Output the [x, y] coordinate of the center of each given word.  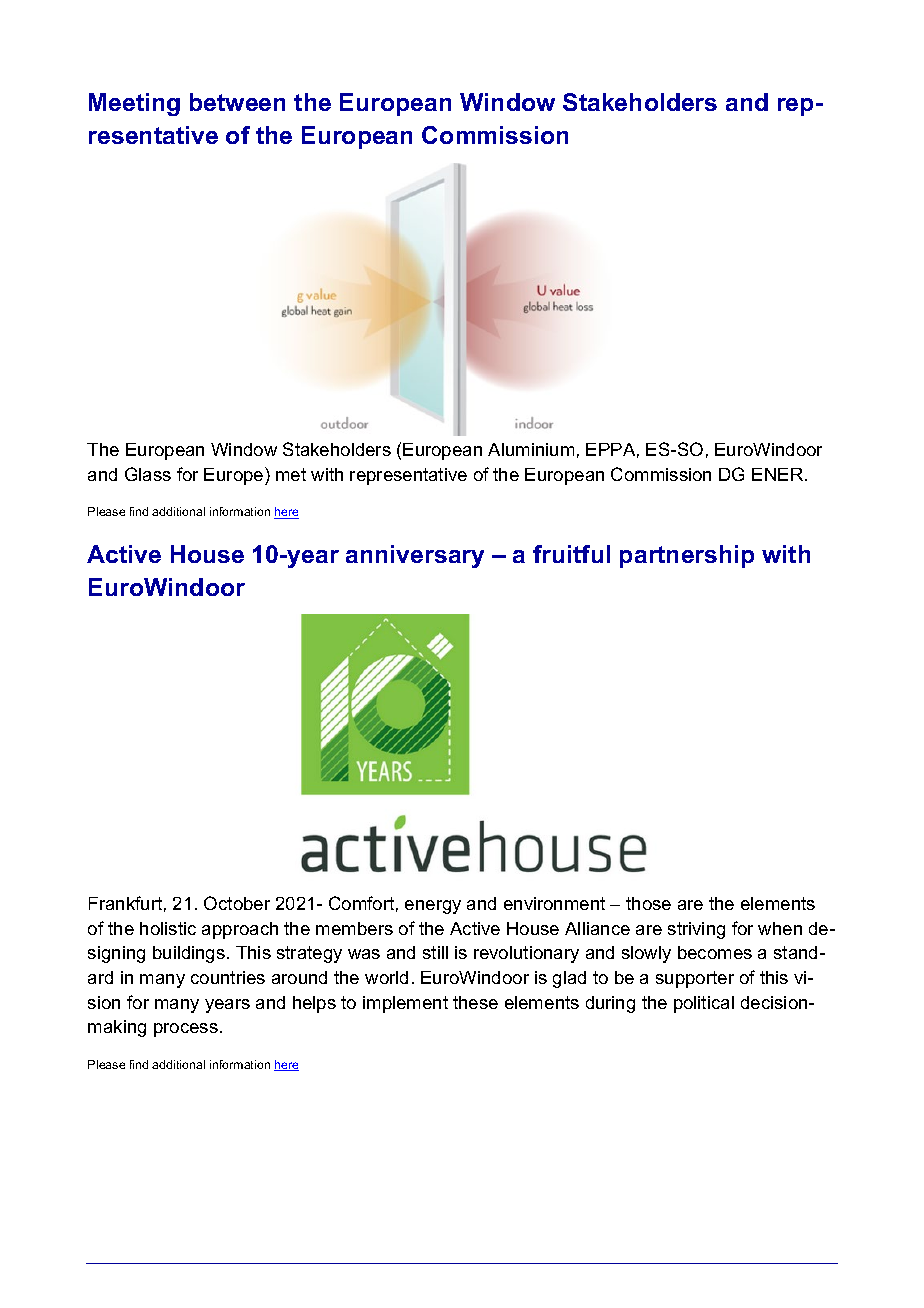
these [475, 1002]
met [291, 474]
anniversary [415, 556]
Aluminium [531, 449]
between [237, 102]
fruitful [571, 554]
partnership [687, 556]
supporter [695, 979]
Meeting [134, 104]
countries [228, 977]
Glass [148, 474]
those [648, 903]
